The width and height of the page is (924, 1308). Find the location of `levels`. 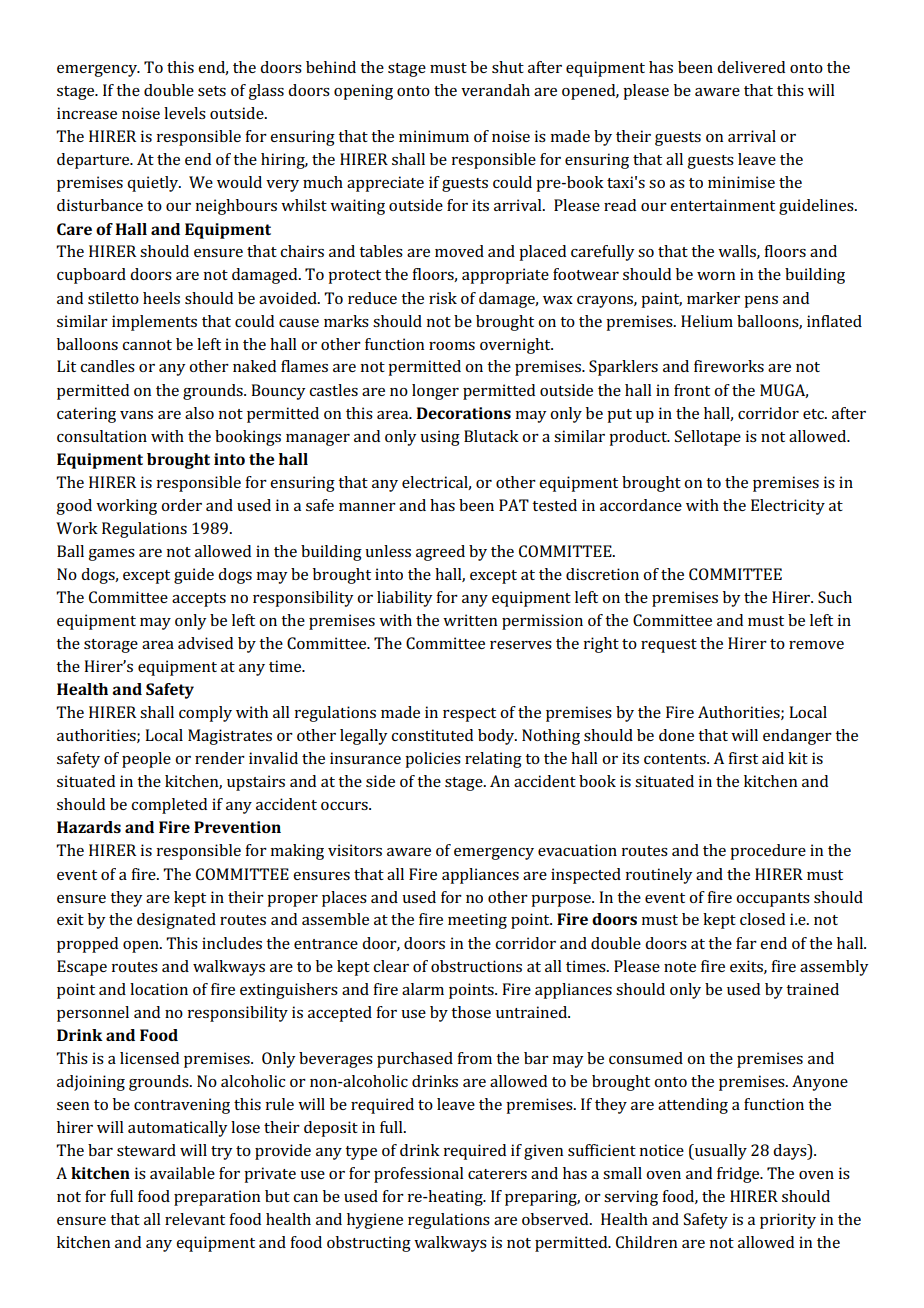

levels is located at coordinates (185, 113).
